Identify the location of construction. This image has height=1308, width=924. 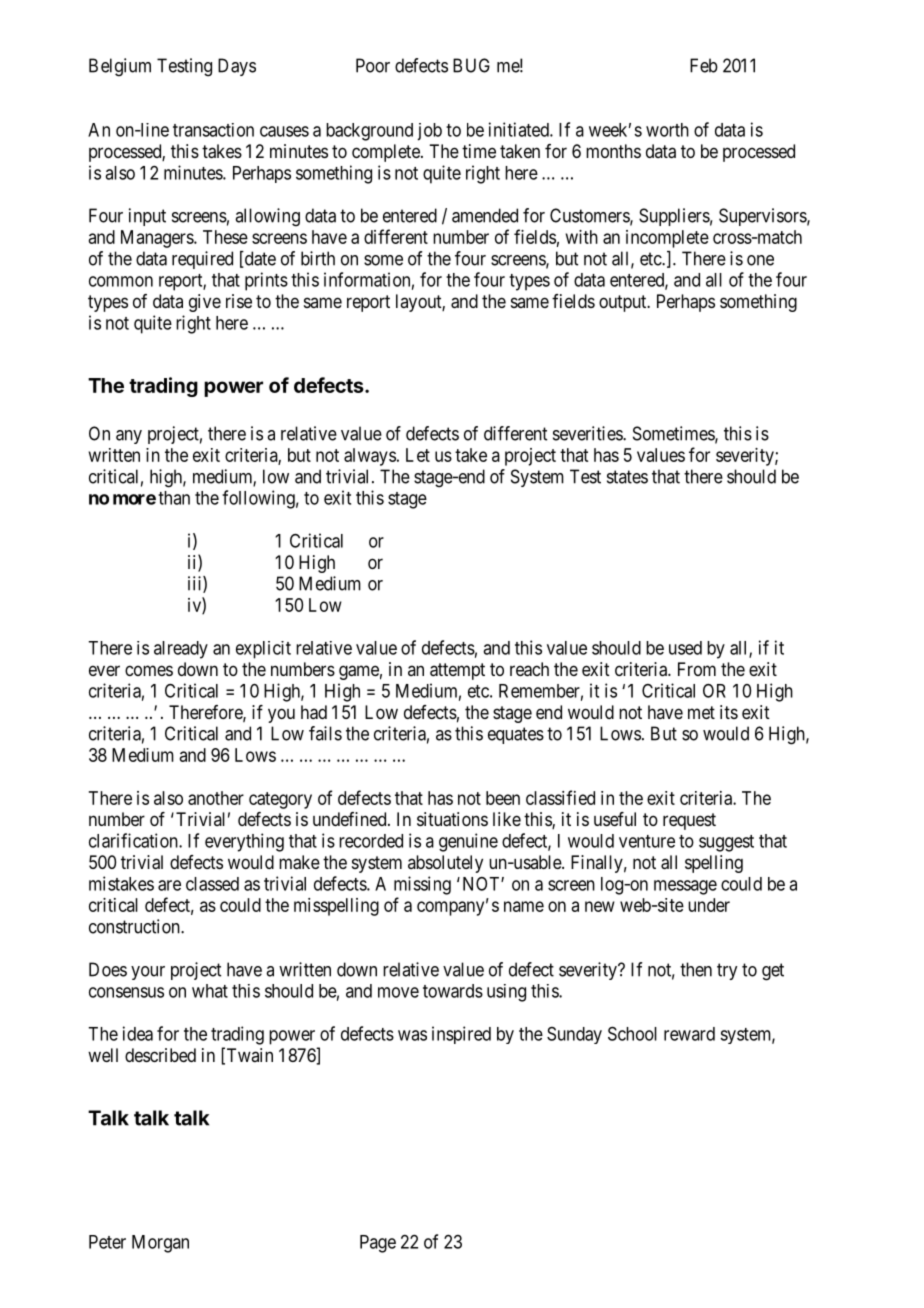
(135, 926).
